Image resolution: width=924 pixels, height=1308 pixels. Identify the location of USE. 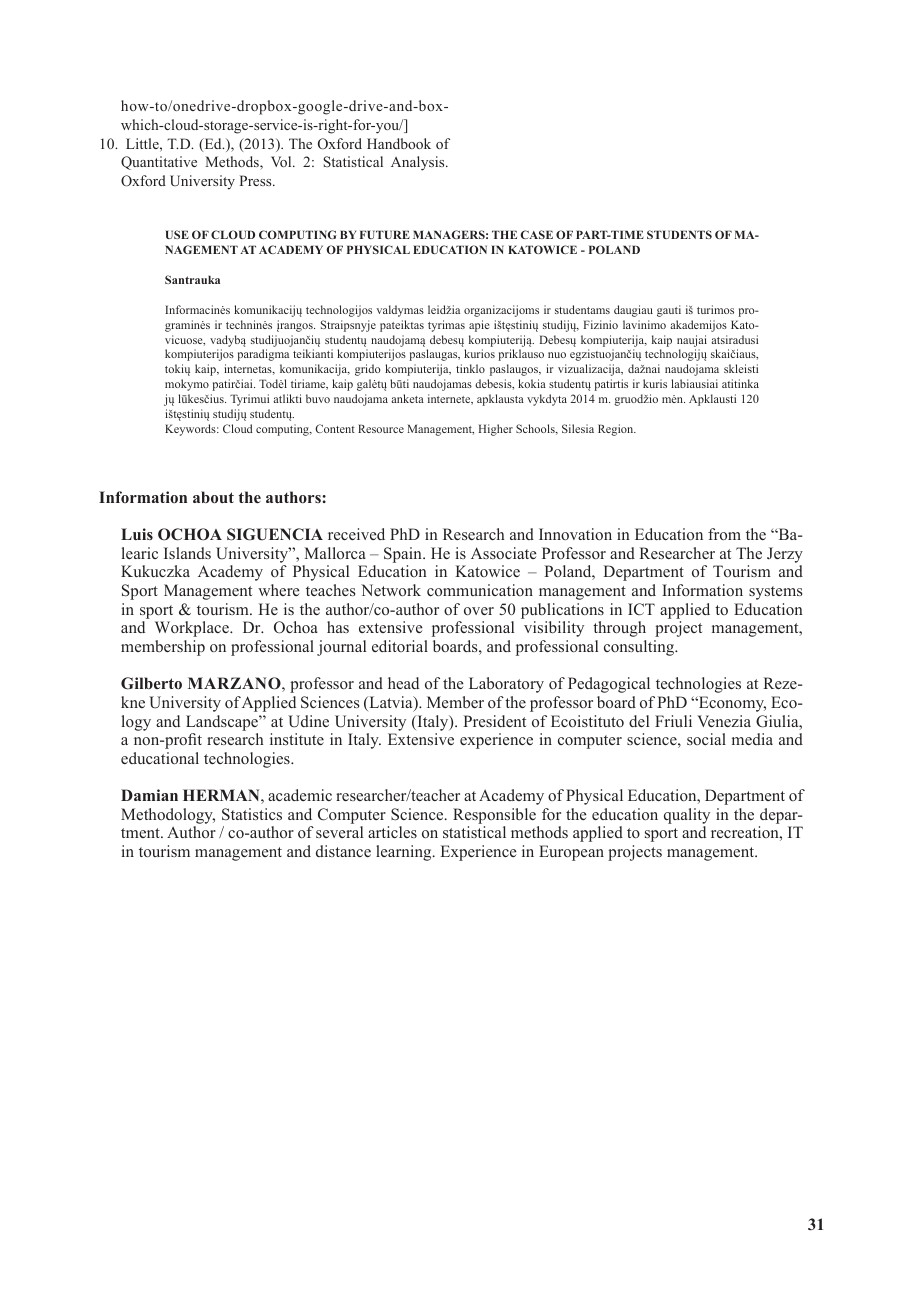
(177, 234).
